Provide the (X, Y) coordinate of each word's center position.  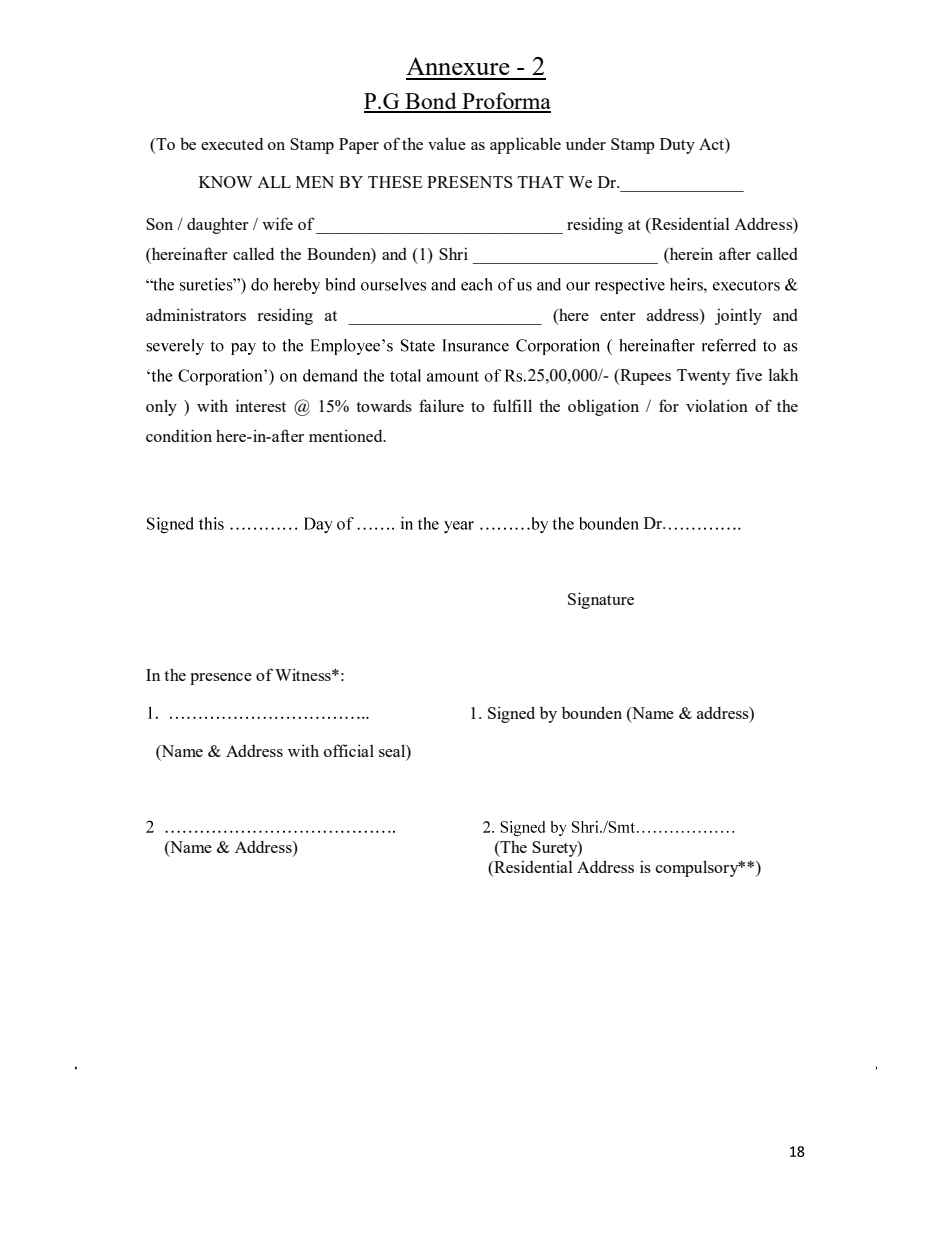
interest (261, 405)
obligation (603, 407)
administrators (196, 314)
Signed (511, 714)
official (349, 750)
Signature (601, 600)
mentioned (347, 435)
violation (717, 405)
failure (441, 405)
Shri (453, 253)
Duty (677, 146)
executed (232, 143)
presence (221, 679)
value (447, 143)
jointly (738, 316)
